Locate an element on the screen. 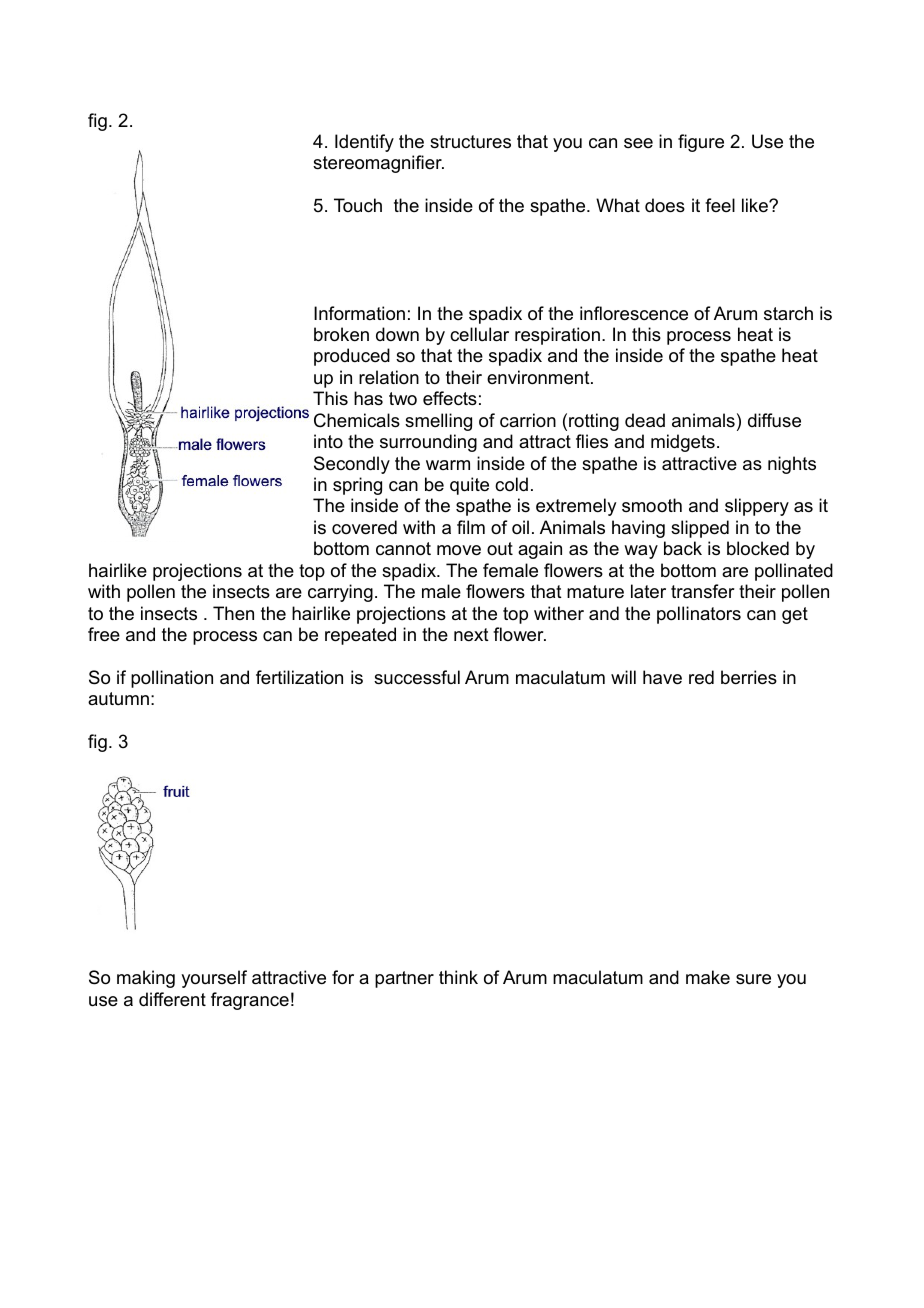 The image size is (924, 1308). Touch is located at coordinates (358, 205).
